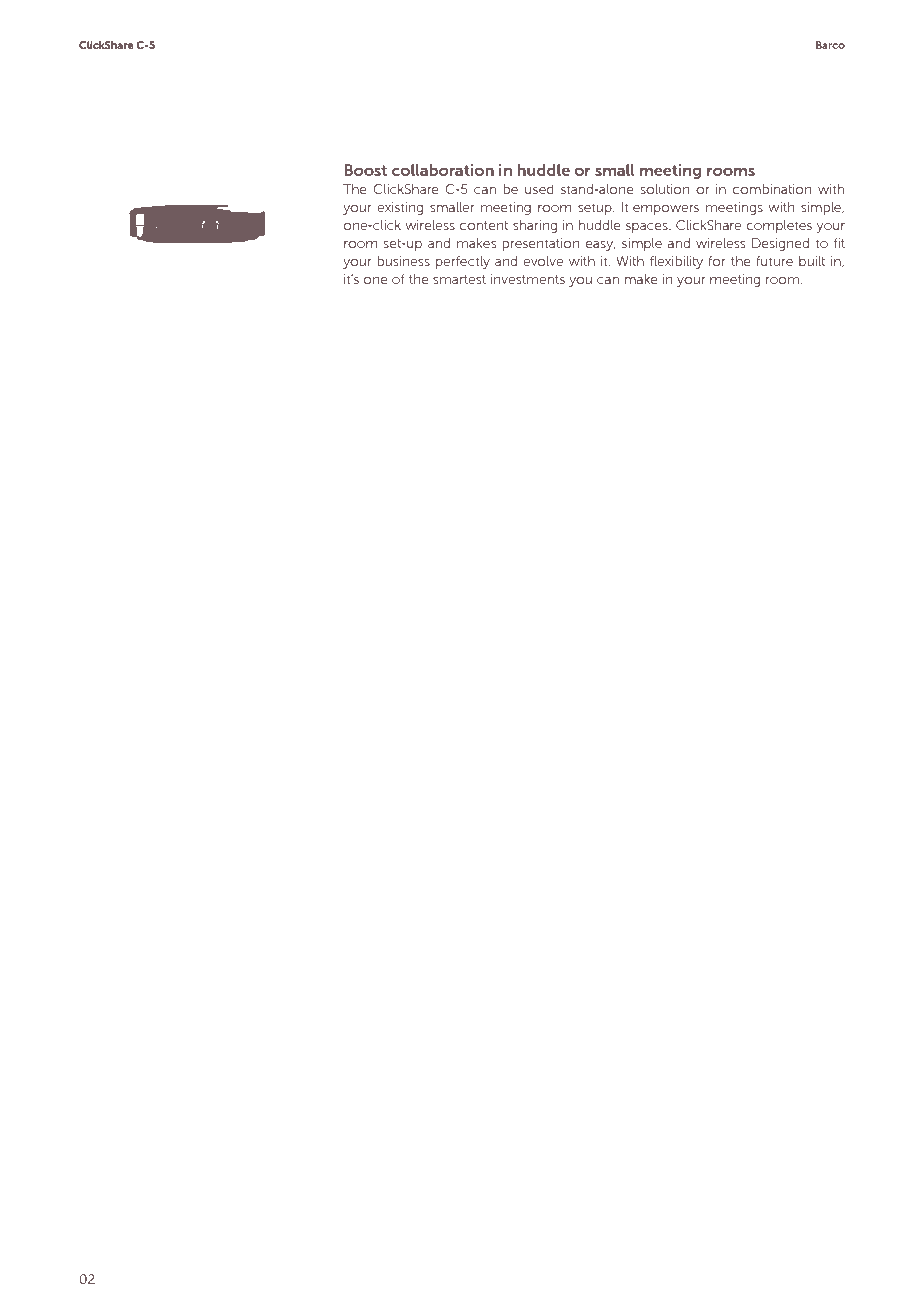  I want to click on investments, so click(528, 279).
